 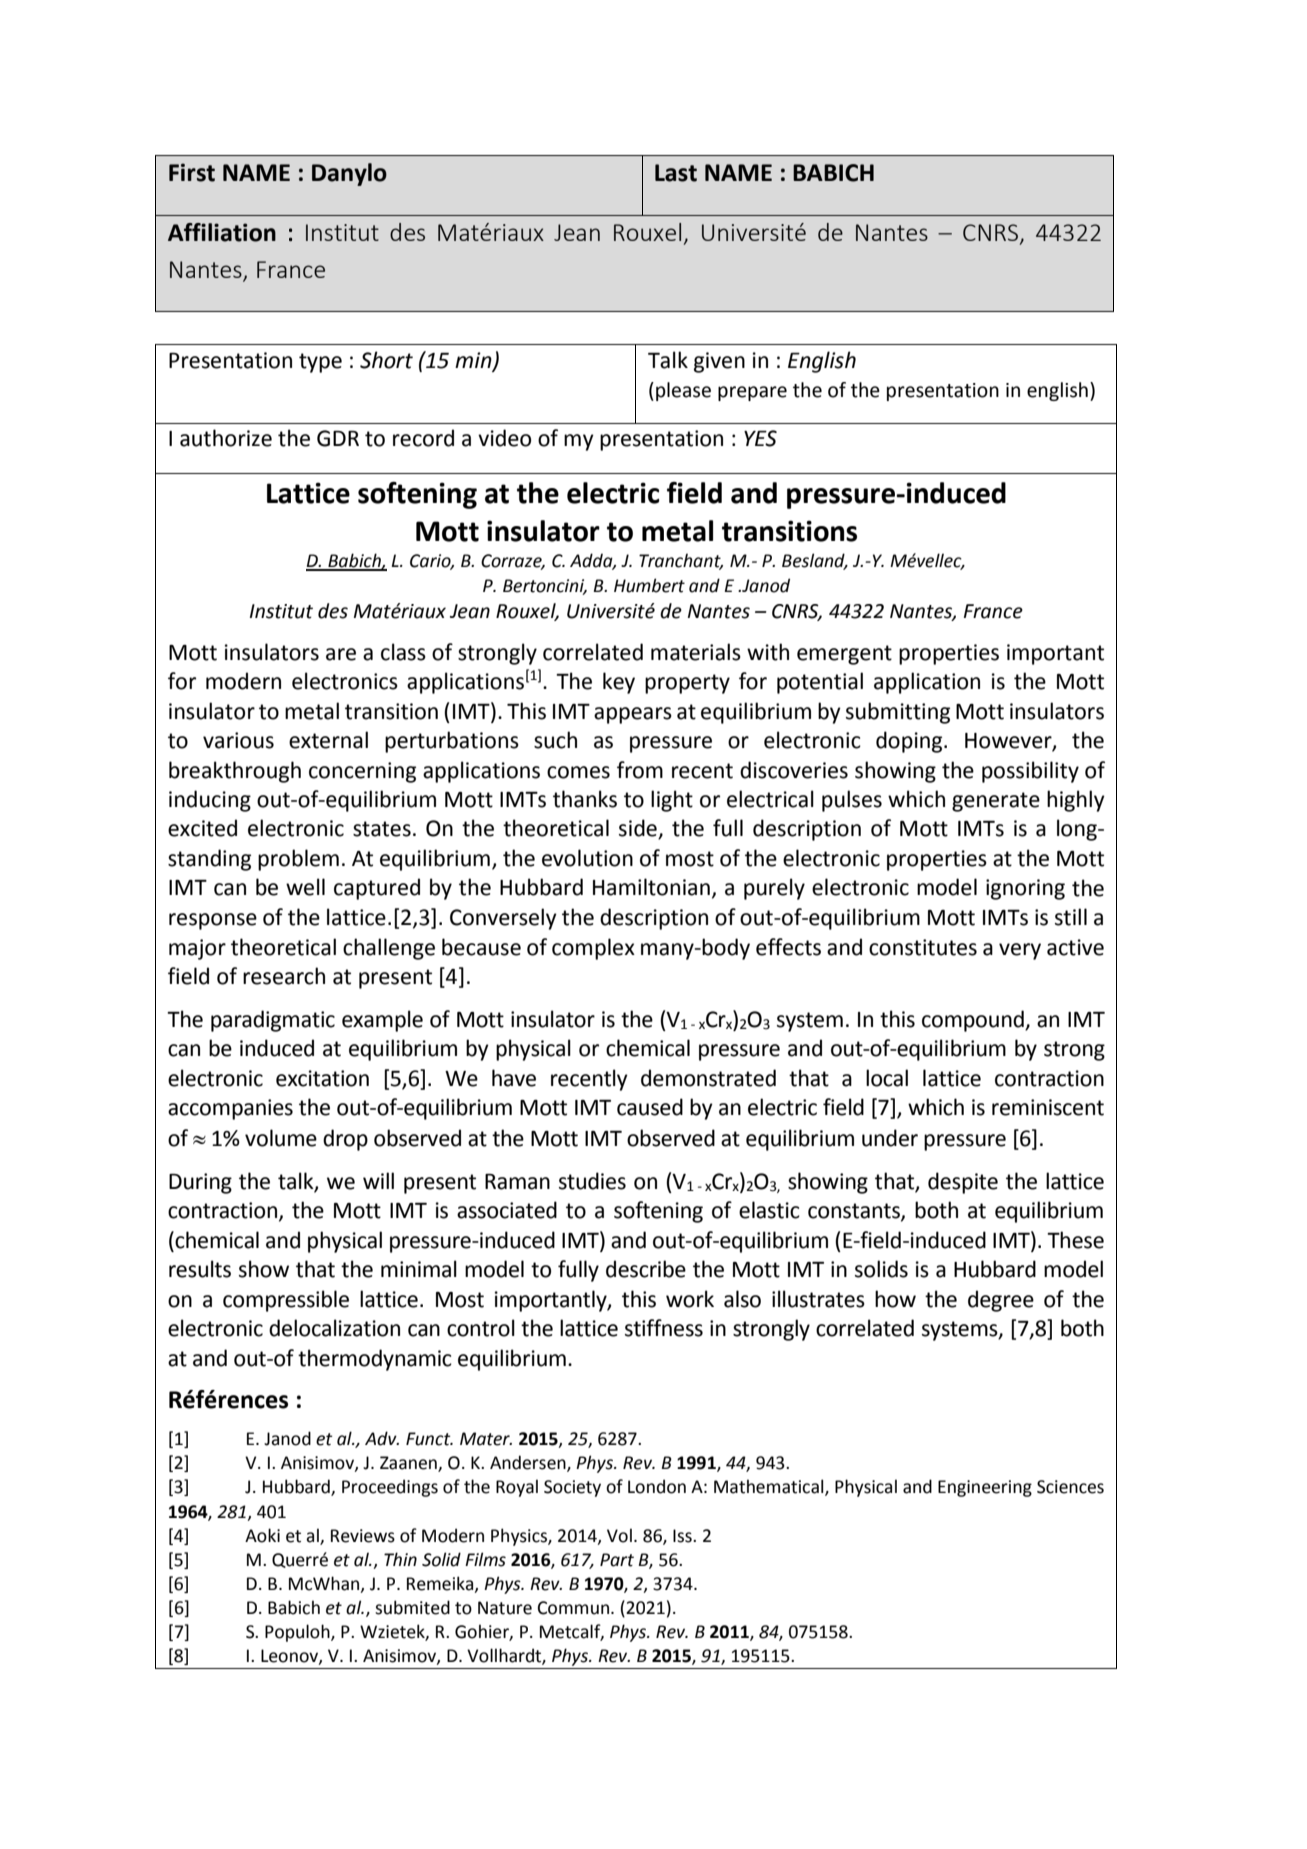 I want to click on prepare, so click(x=752, y=393).
